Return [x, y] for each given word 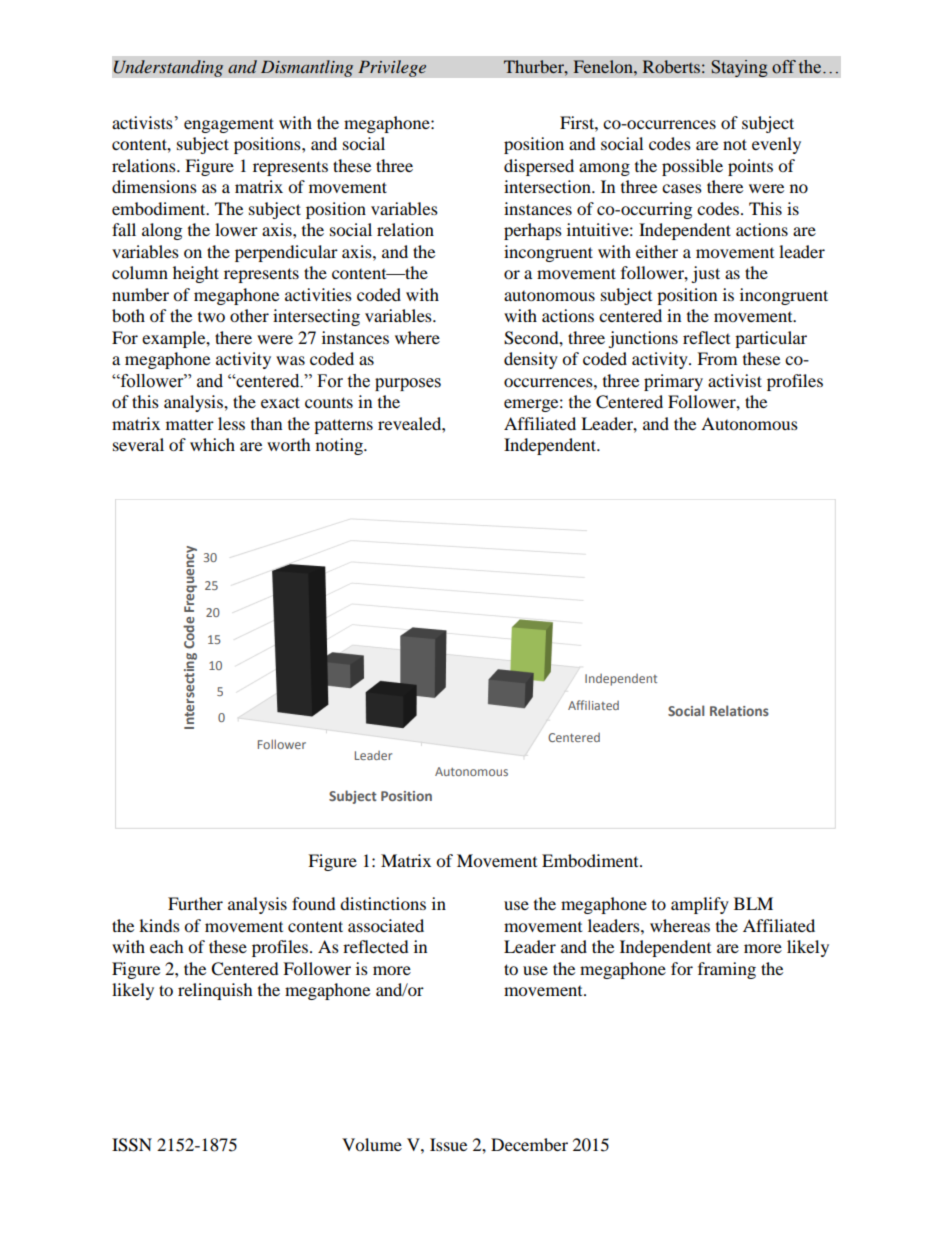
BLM [753, 903]
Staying [739, 68]
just [705, 274]
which [212, 444]
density [531, 360]
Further [195, 903]
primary [673, 382]
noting [340, 446]
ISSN [132, 1145]
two [211, 317]
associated [386, 925]
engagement [229, 125]
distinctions [383, 903]
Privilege [392, 68]
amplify [700, 905]
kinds [159, 925]
